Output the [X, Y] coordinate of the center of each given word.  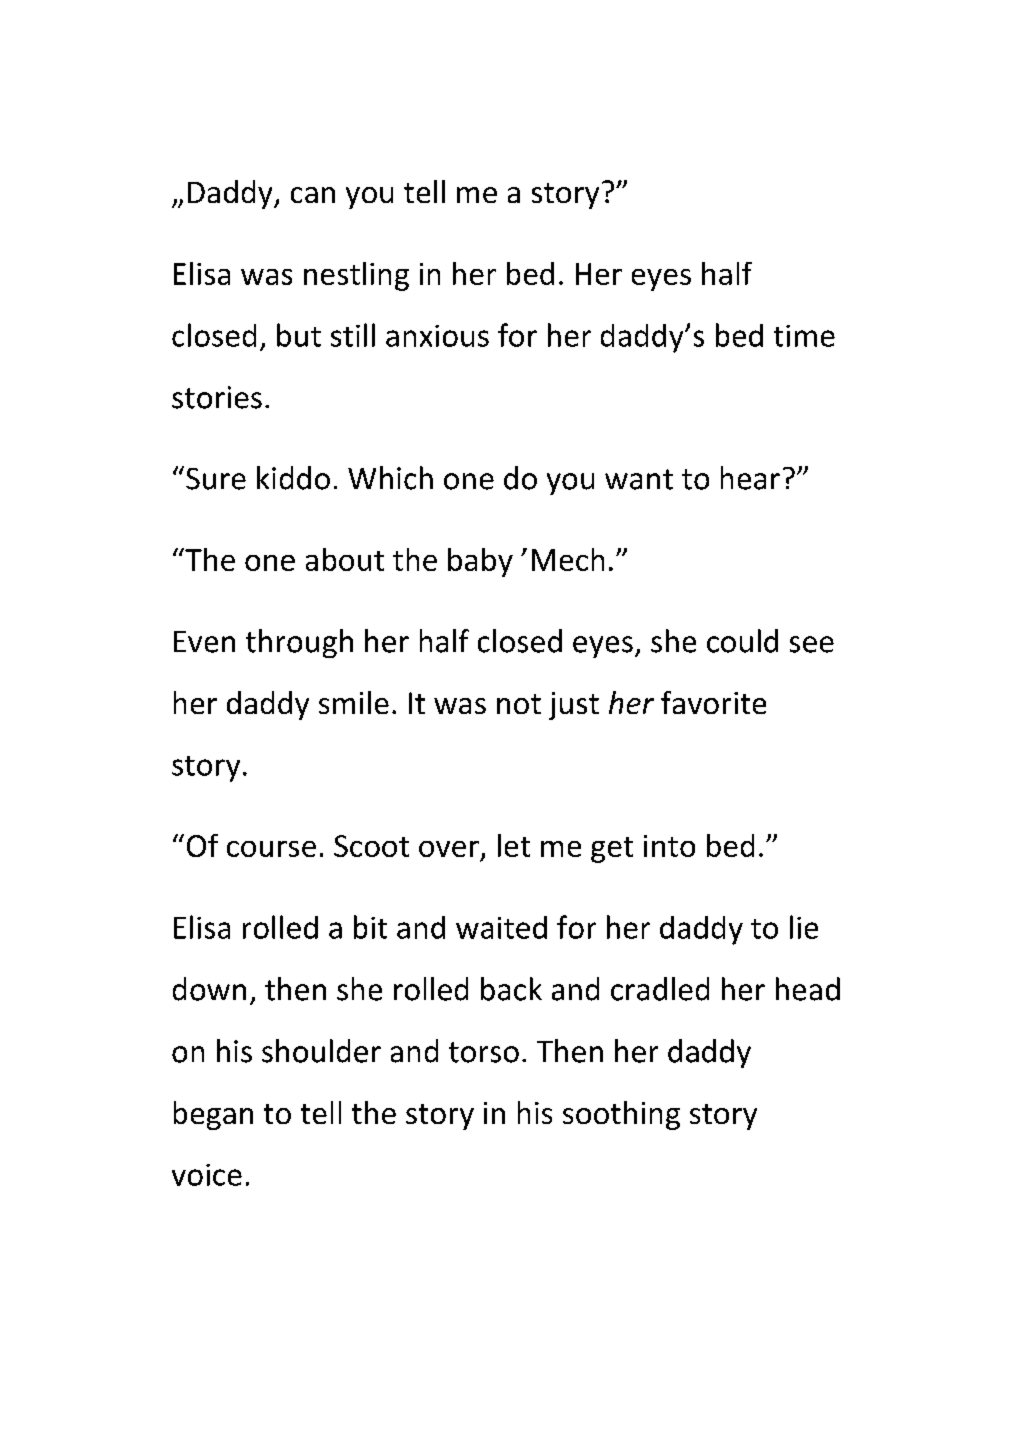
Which [390, 478]
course [271, 849]
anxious [437, 336]
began [213, 1115]
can [313, 195]
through [299, 643]
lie [804, 927]
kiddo [293, 478]
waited [501, 927]
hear [750, 478]
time [804, 336]
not [519, 704]
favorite [713, 702]
